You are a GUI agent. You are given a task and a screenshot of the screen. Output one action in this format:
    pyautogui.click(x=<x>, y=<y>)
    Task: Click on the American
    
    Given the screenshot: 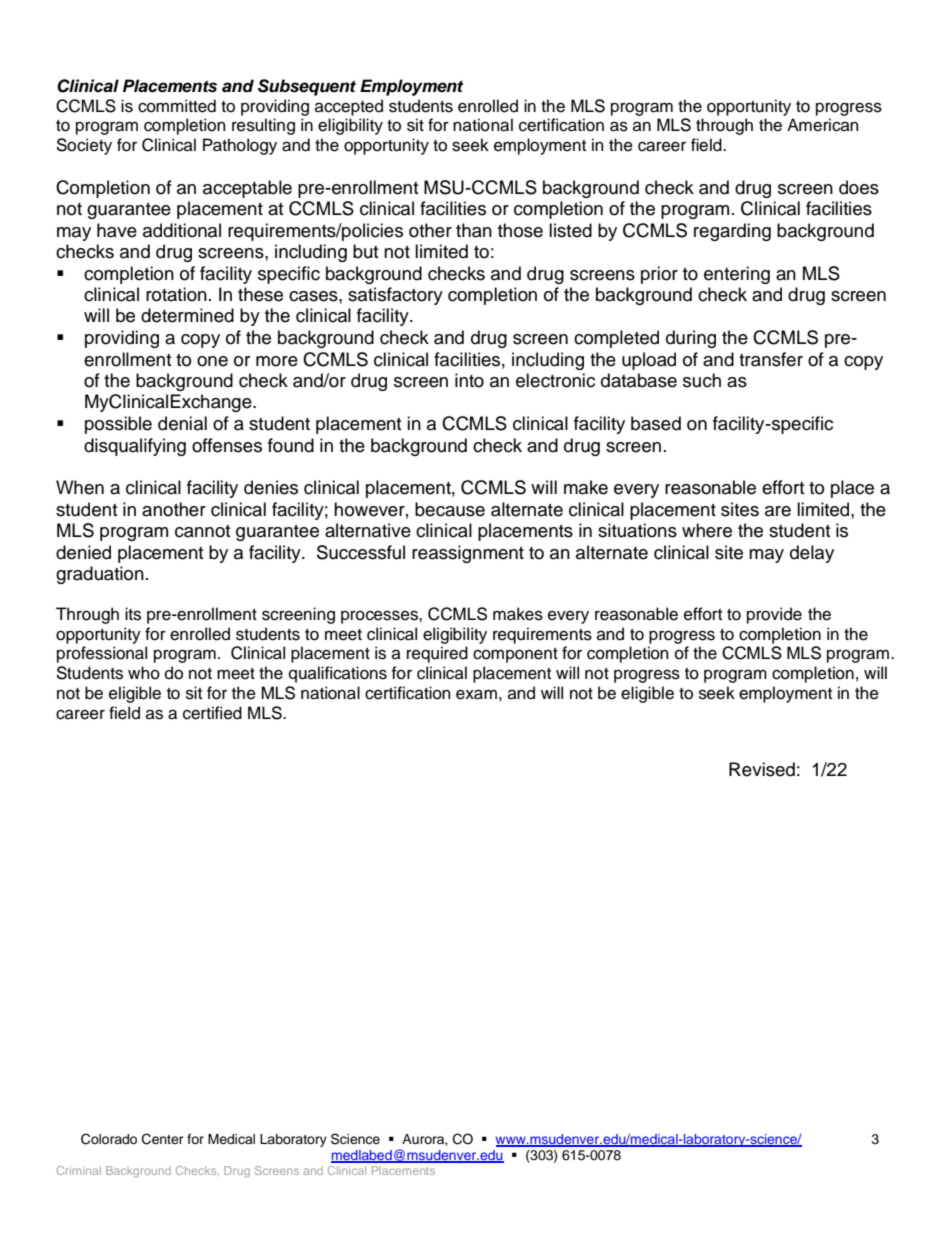 What is the action you would take?
    pyautogui.click(x=823, y=125)
